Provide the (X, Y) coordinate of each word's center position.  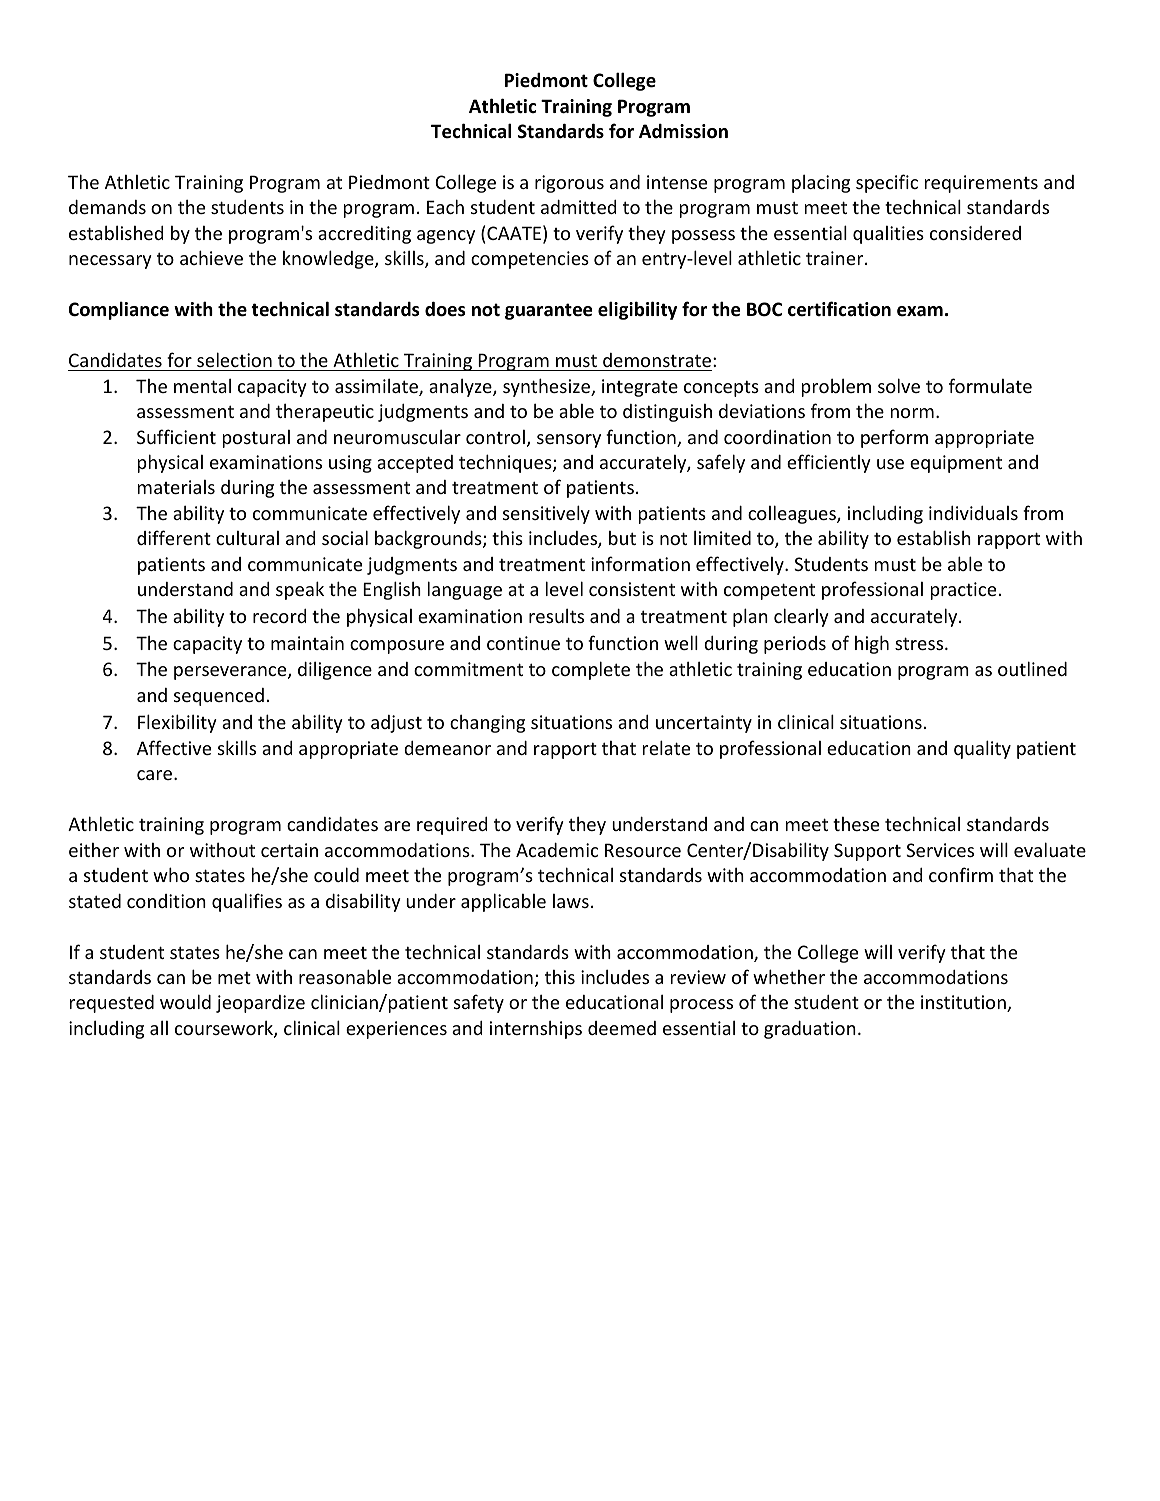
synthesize (547, 387)
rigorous (569, 184)
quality (982, 749)
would (185, 1001)
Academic (557, 850)
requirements (981, 184)
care (156, 775)
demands (107, 207)
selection (234, 359)
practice (963, 591)
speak (300, 590)
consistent (632, 589)
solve (899, 385)
